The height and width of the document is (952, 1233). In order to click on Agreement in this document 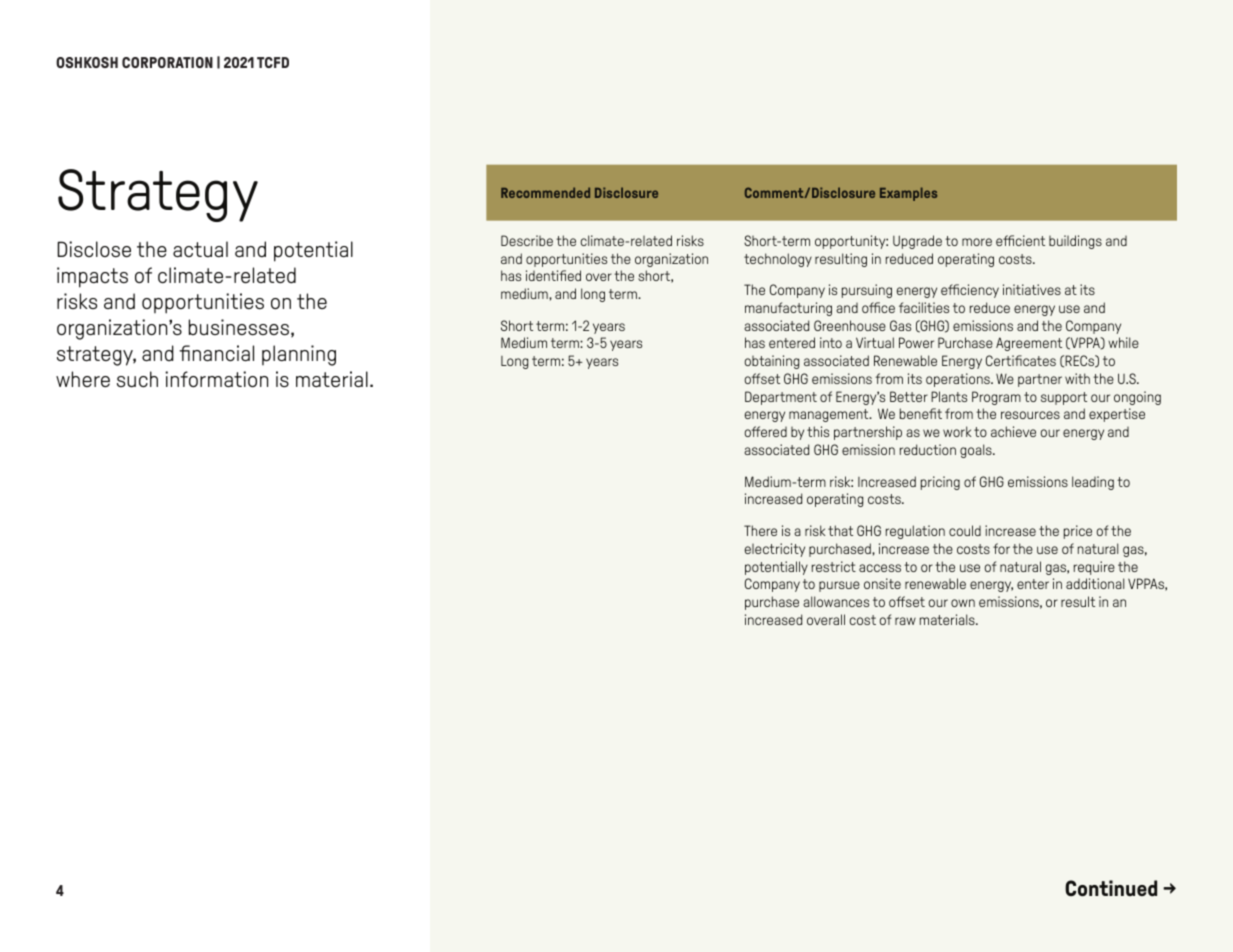, I will do `click(1029, 344)`.
